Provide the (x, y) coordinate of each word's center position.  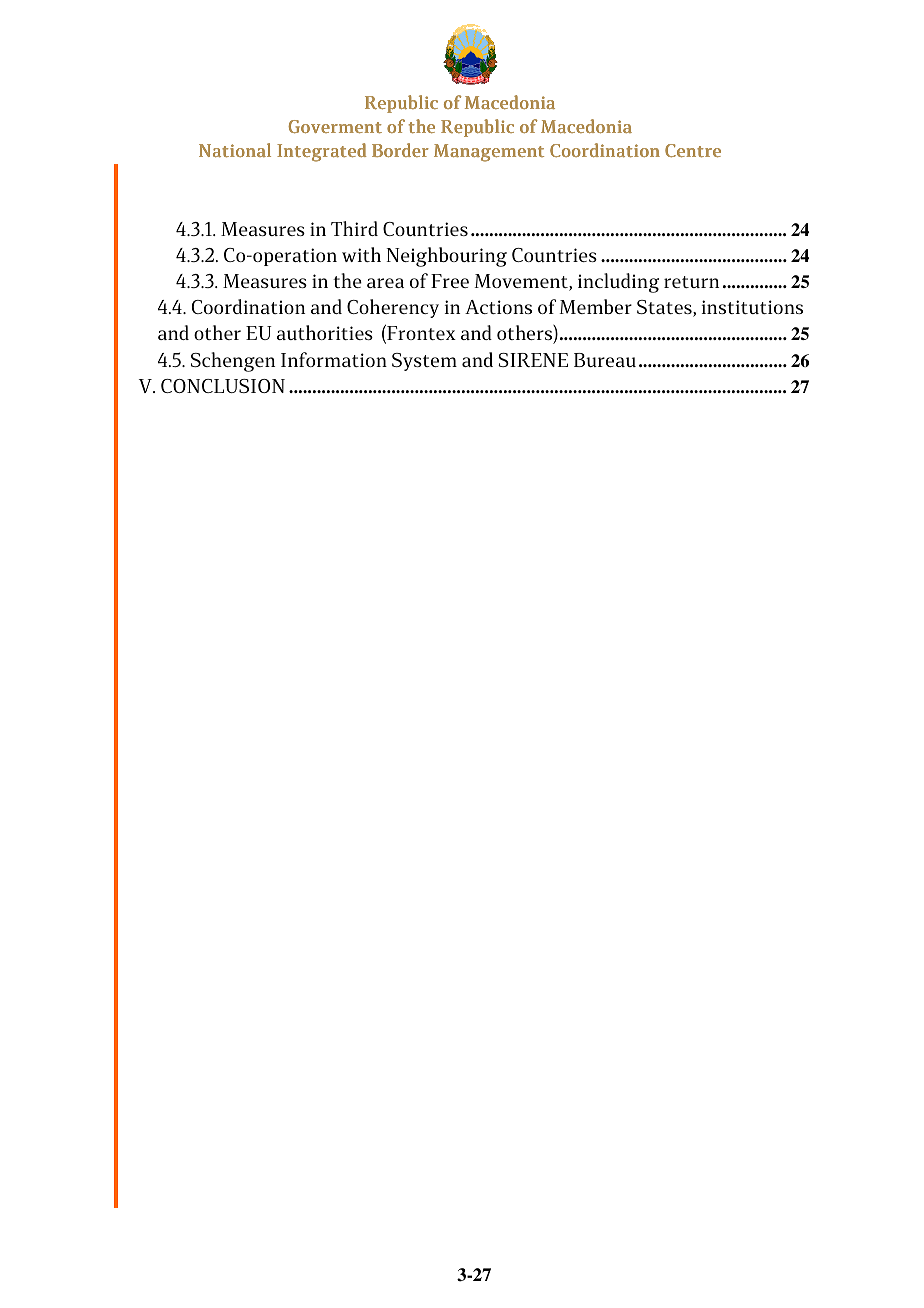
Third (354, 228)
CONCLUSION (223, 386)
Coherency (393, 308)
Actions (498, 307)
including (618, 283)
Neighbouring (446, 257)
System (424, 362)
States (665, 308)
